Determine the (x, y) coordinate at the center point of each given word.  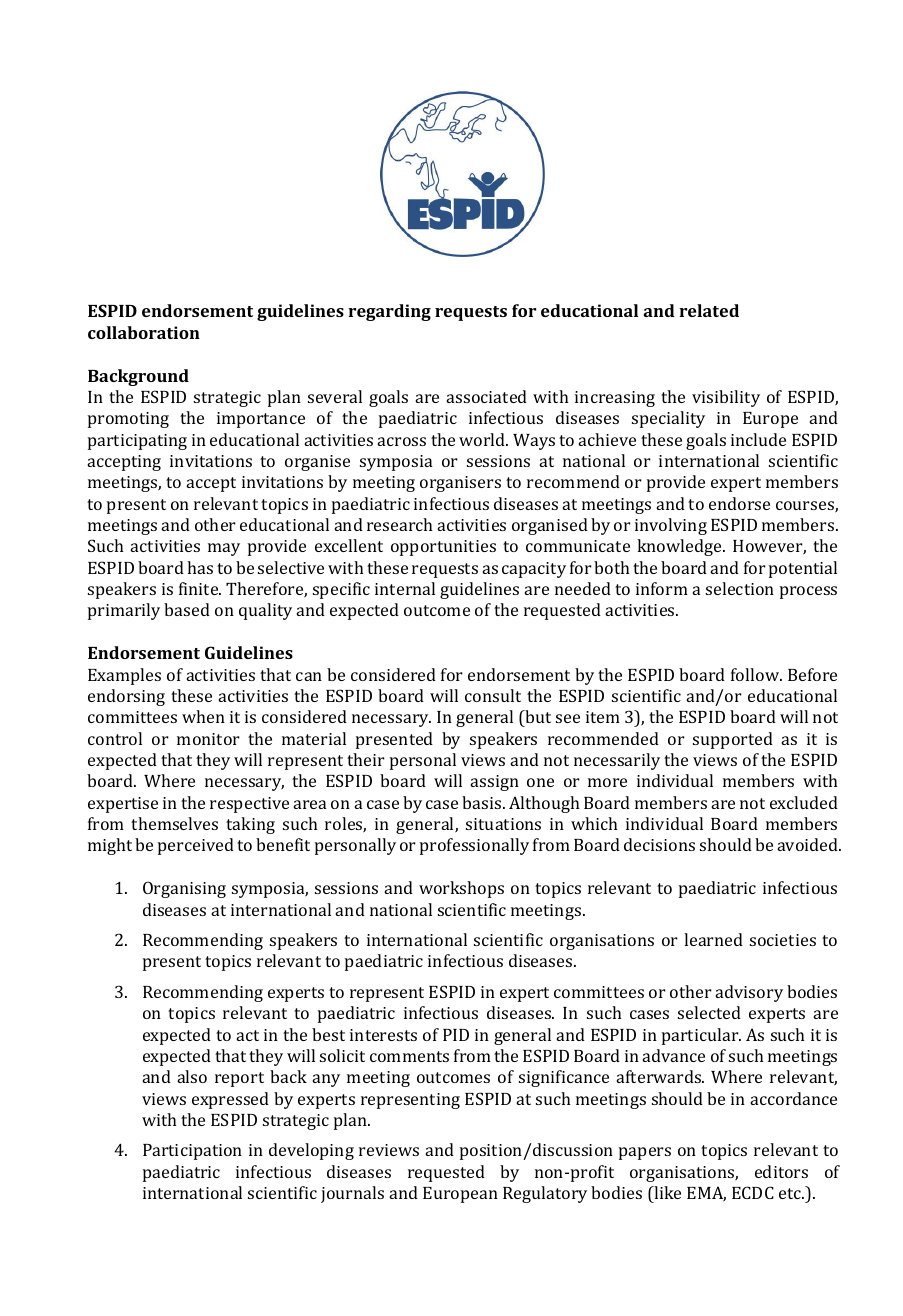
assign (494, 783)
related (709, 310)
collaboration (144, 332)
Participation (192, 1152)
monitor (208, 739)
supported (733, 740)
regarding (389, 312)
